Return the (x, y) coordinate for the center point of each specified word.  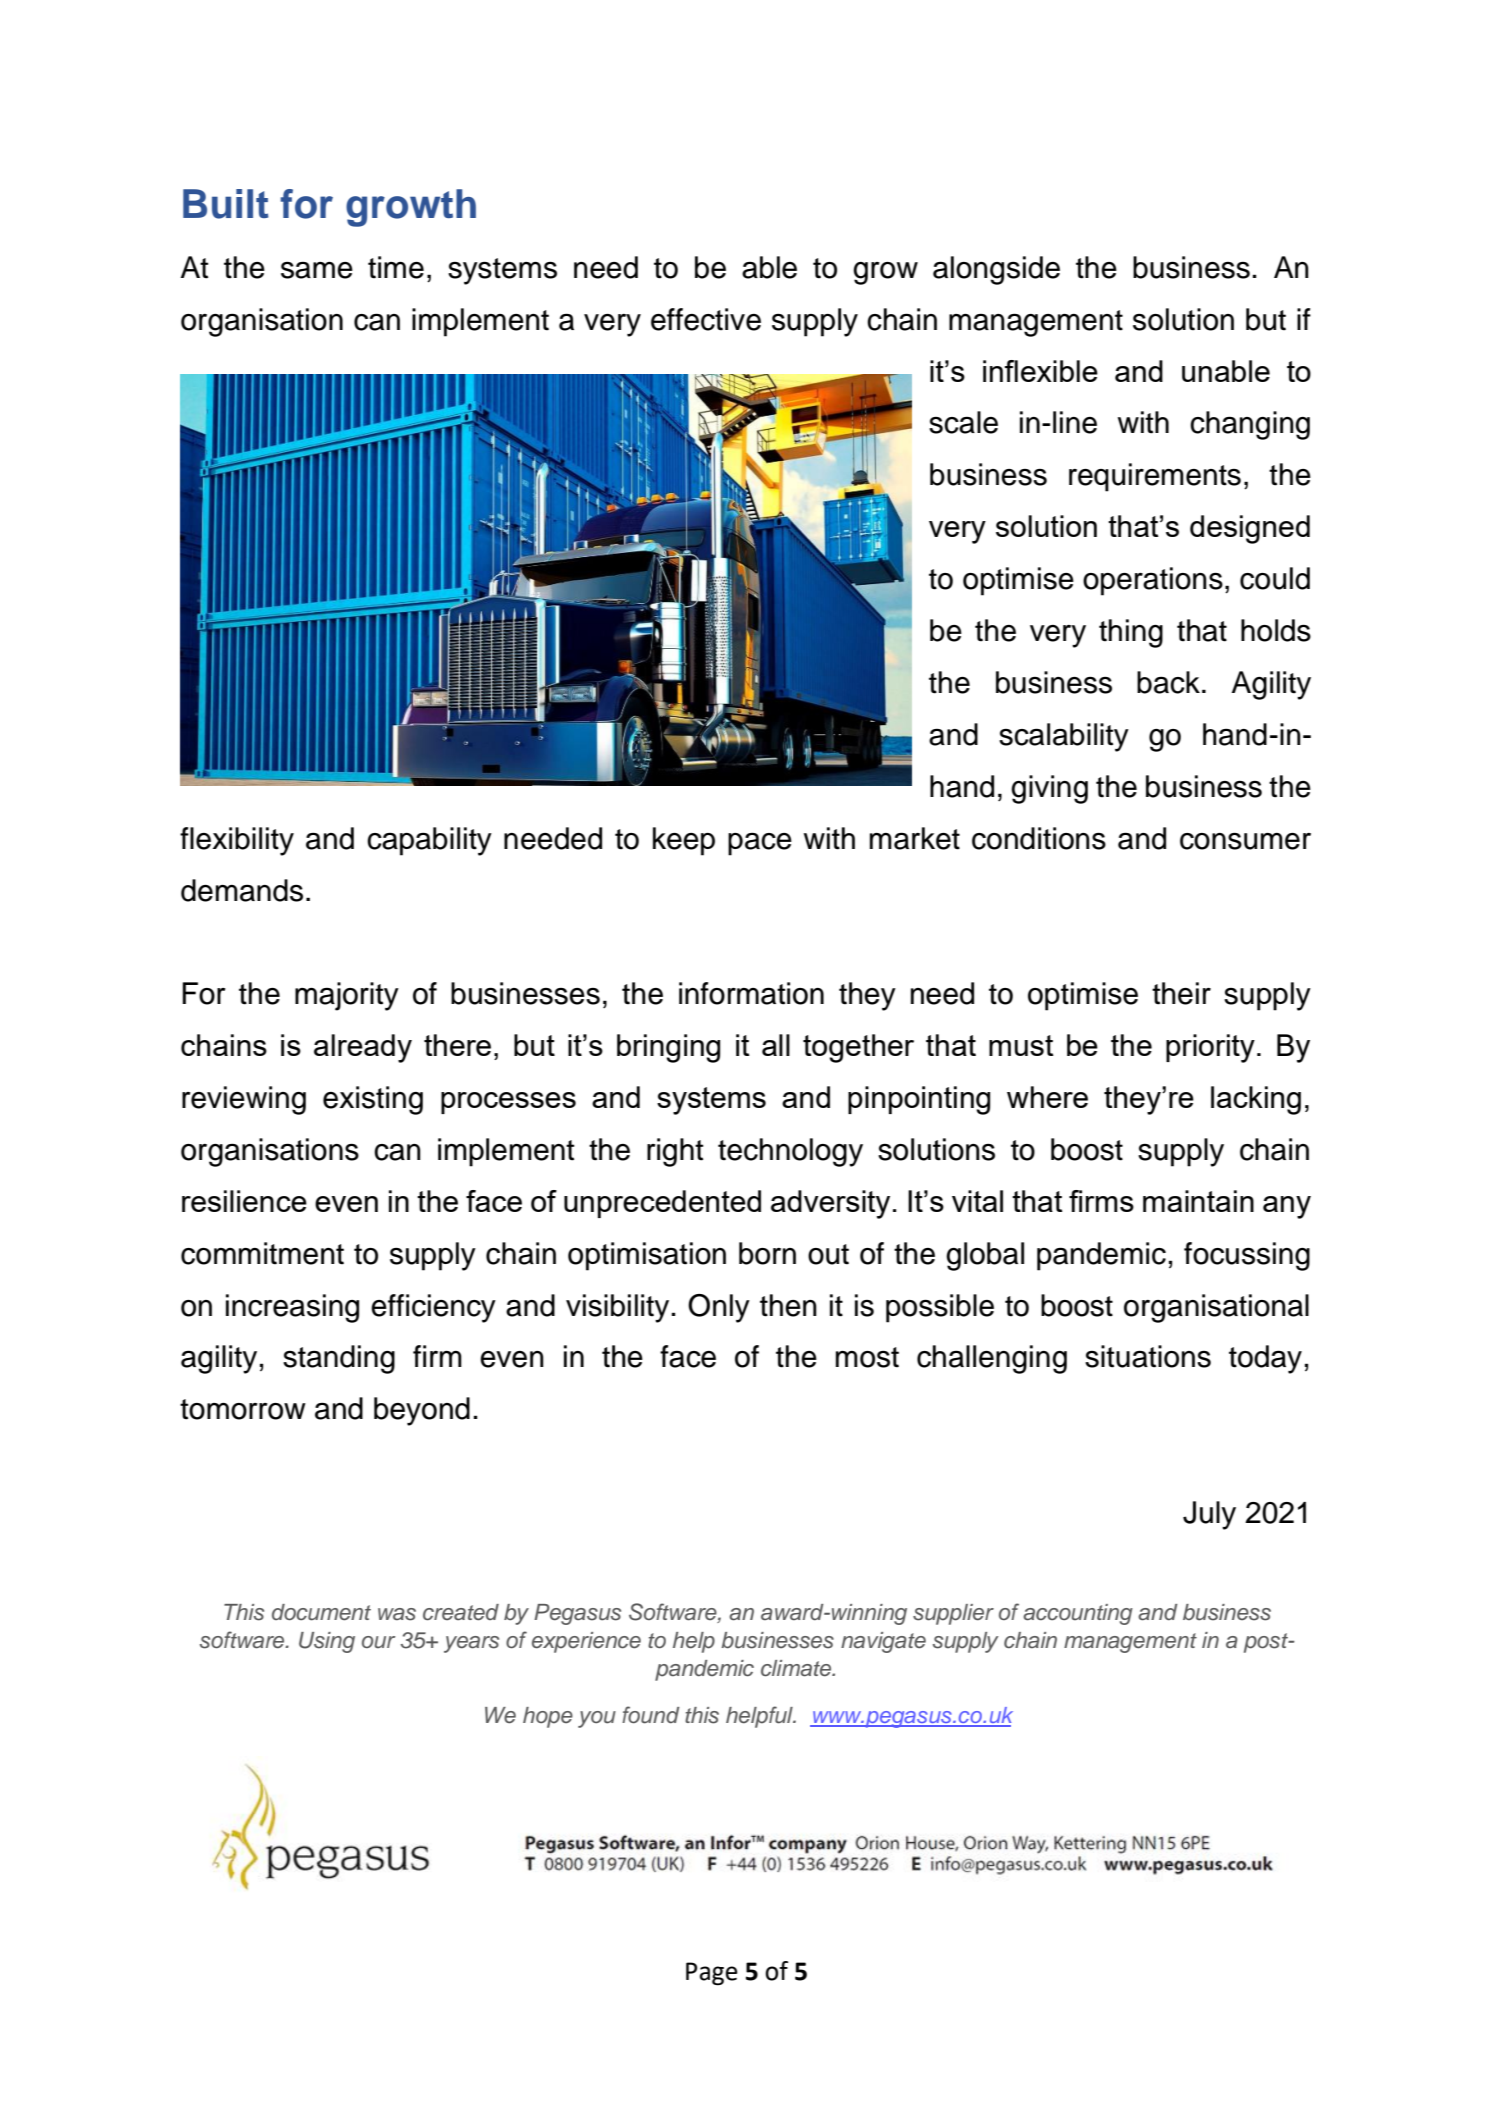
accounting (1078, 1614)
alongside (996, 270)
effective (706, 319)
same (317, 270)
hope (548, 1717)
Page (712, 1974)
